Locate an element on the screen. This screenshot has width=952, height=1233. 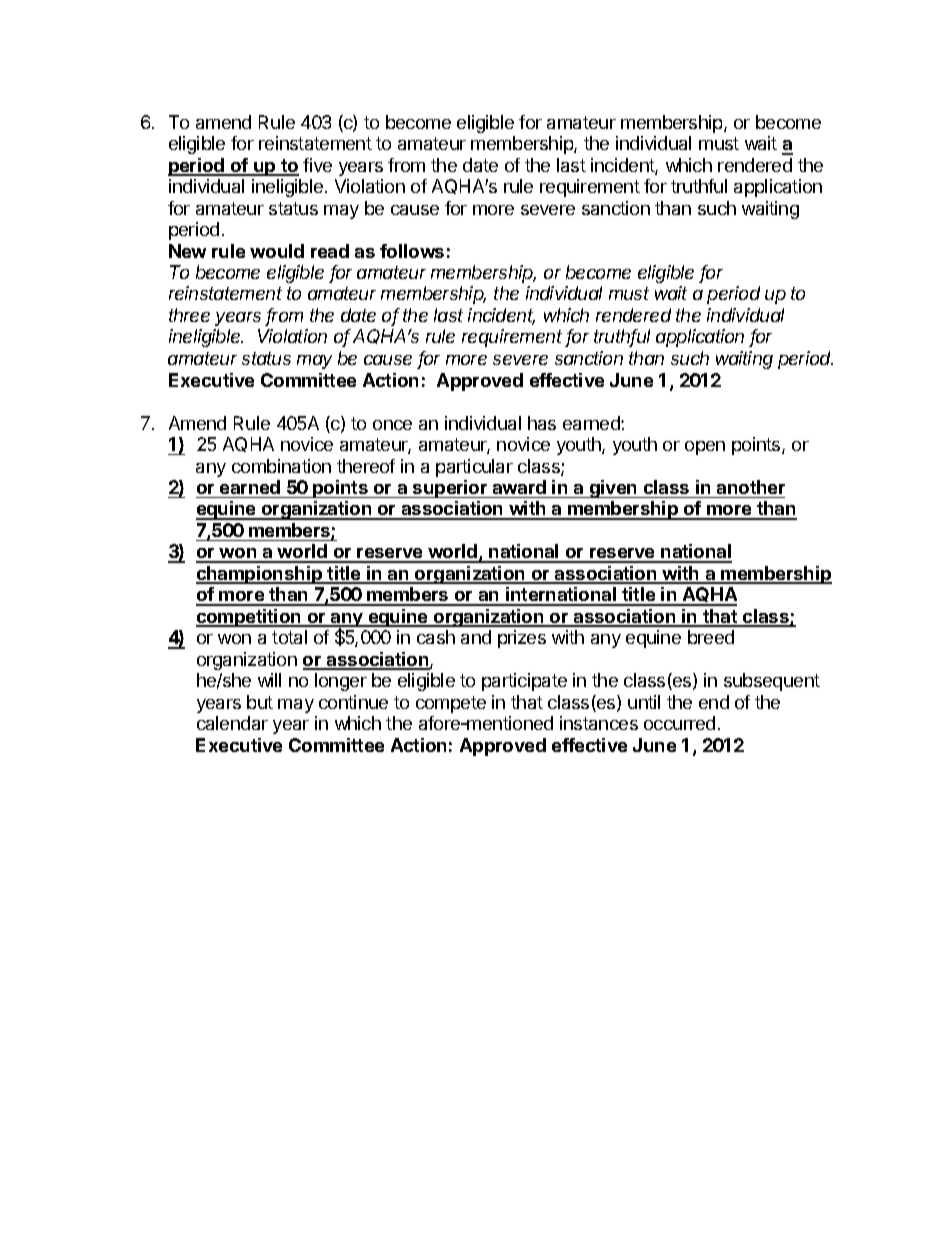
another is located at coordinates (751, 487).
